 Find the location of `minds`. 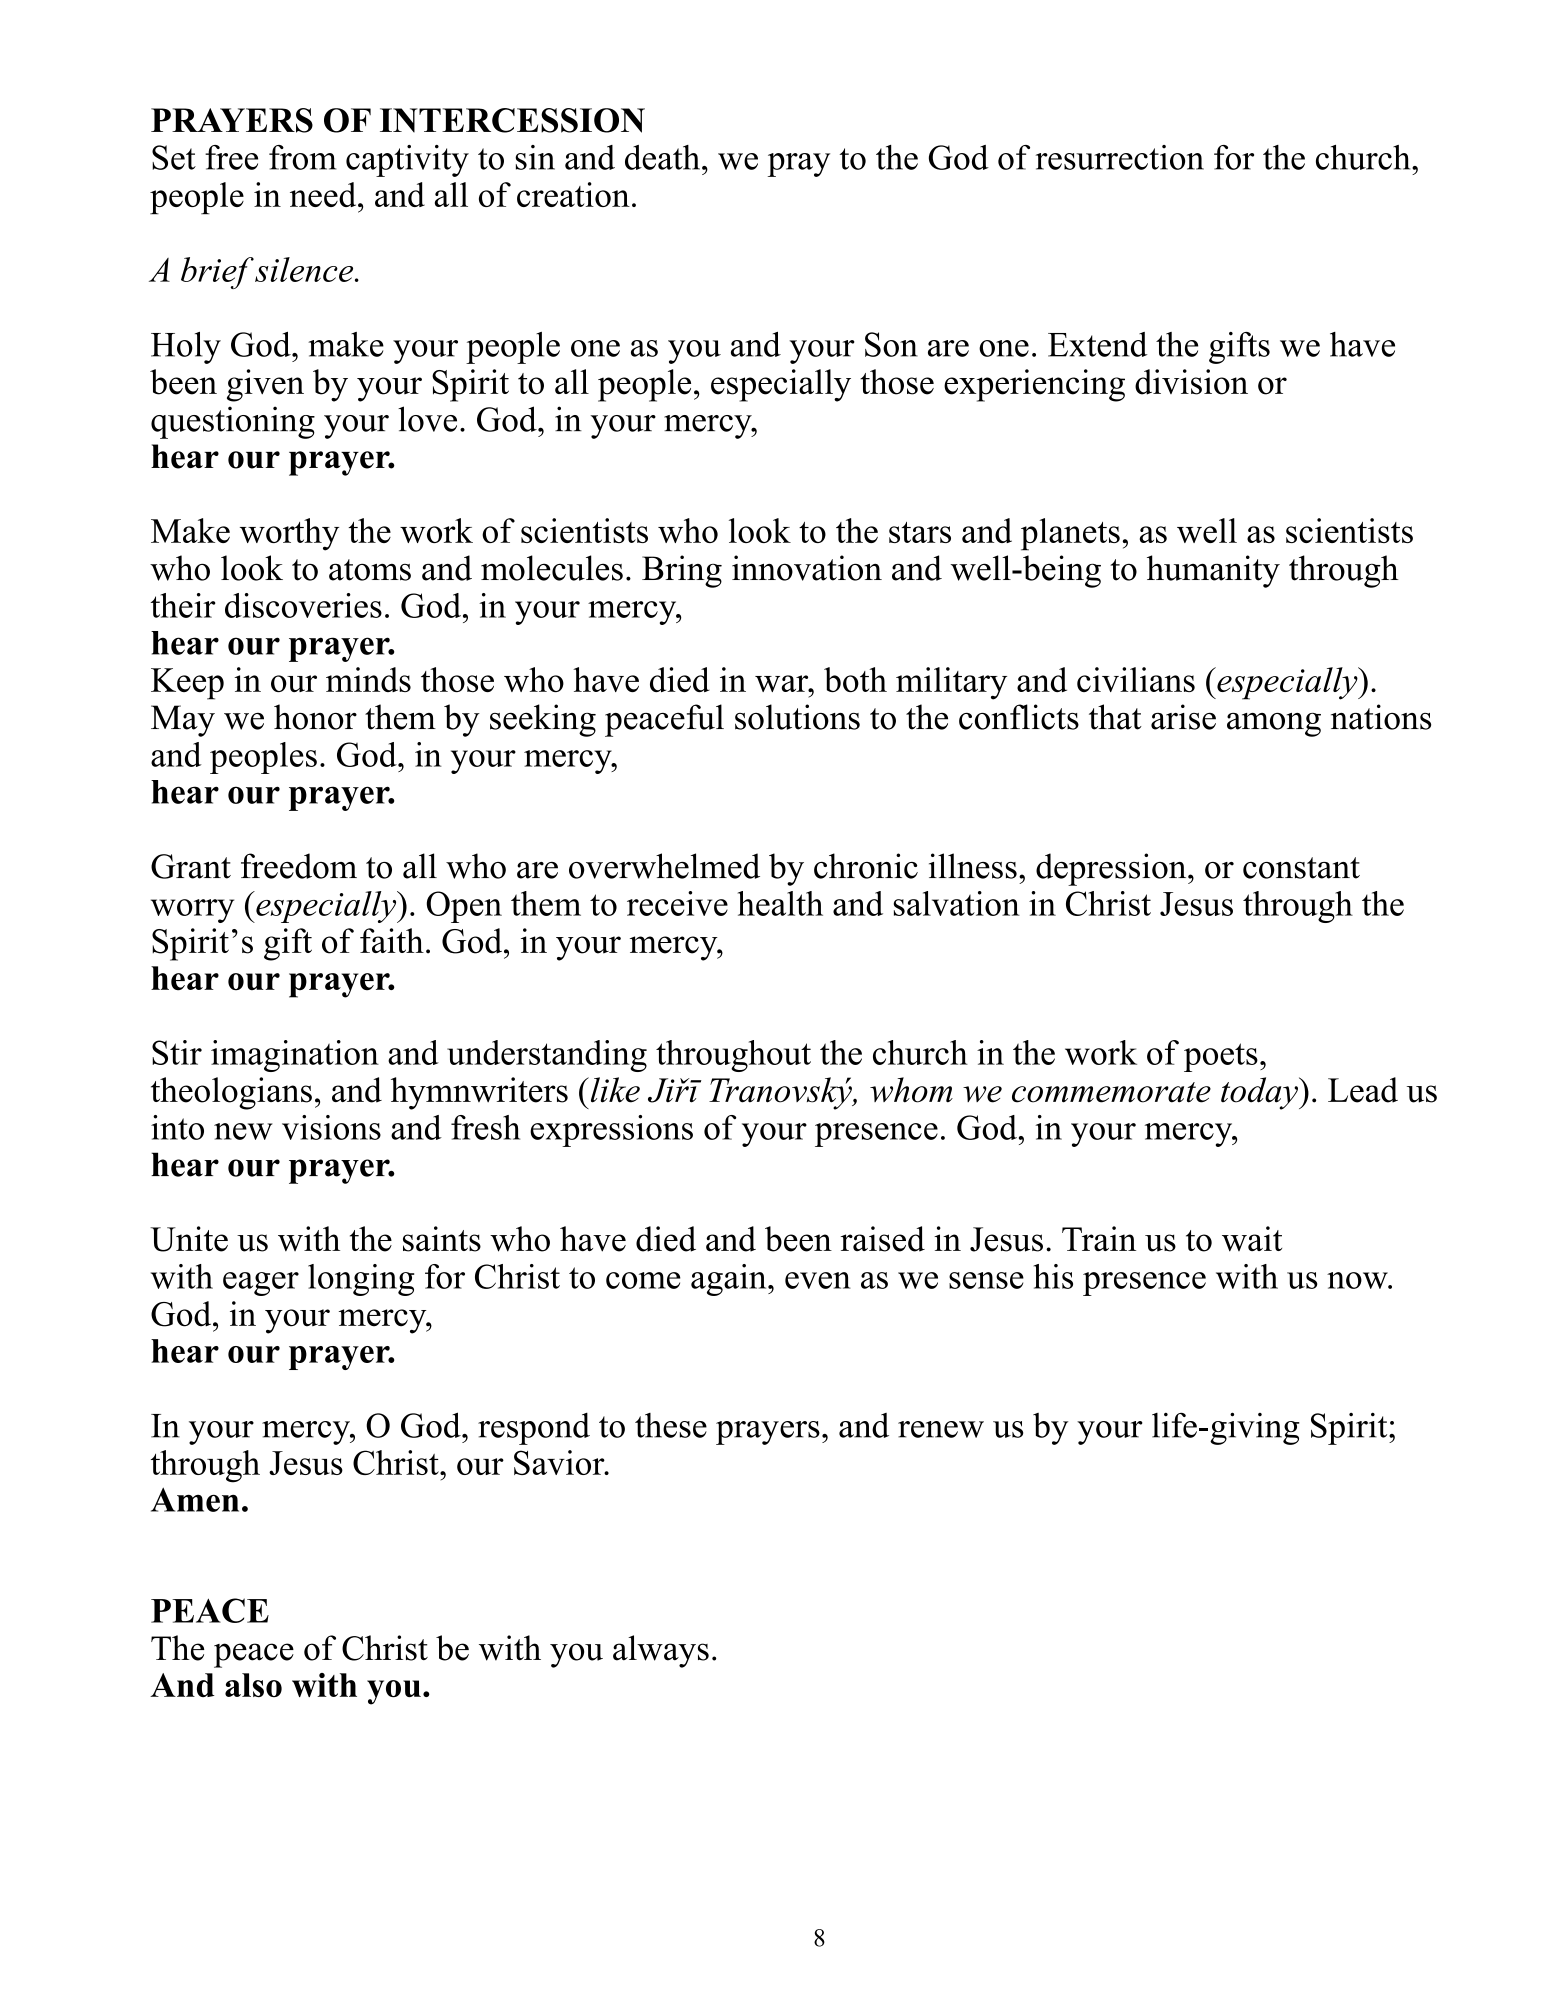

minds is located at coordinates (368, 679).
